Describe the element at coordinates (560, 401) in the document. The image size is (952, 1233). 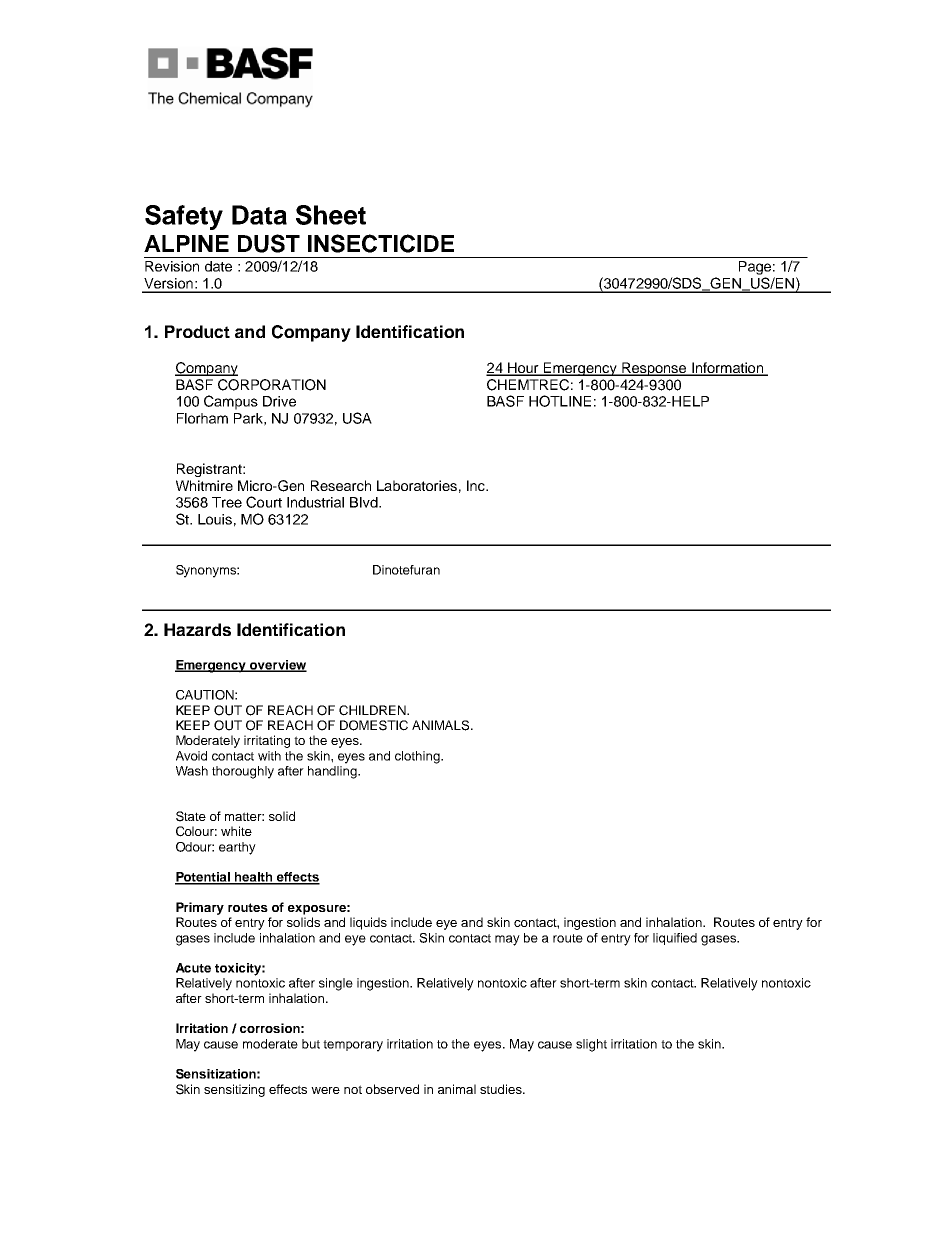
I see `HOTLINE` at that location.
